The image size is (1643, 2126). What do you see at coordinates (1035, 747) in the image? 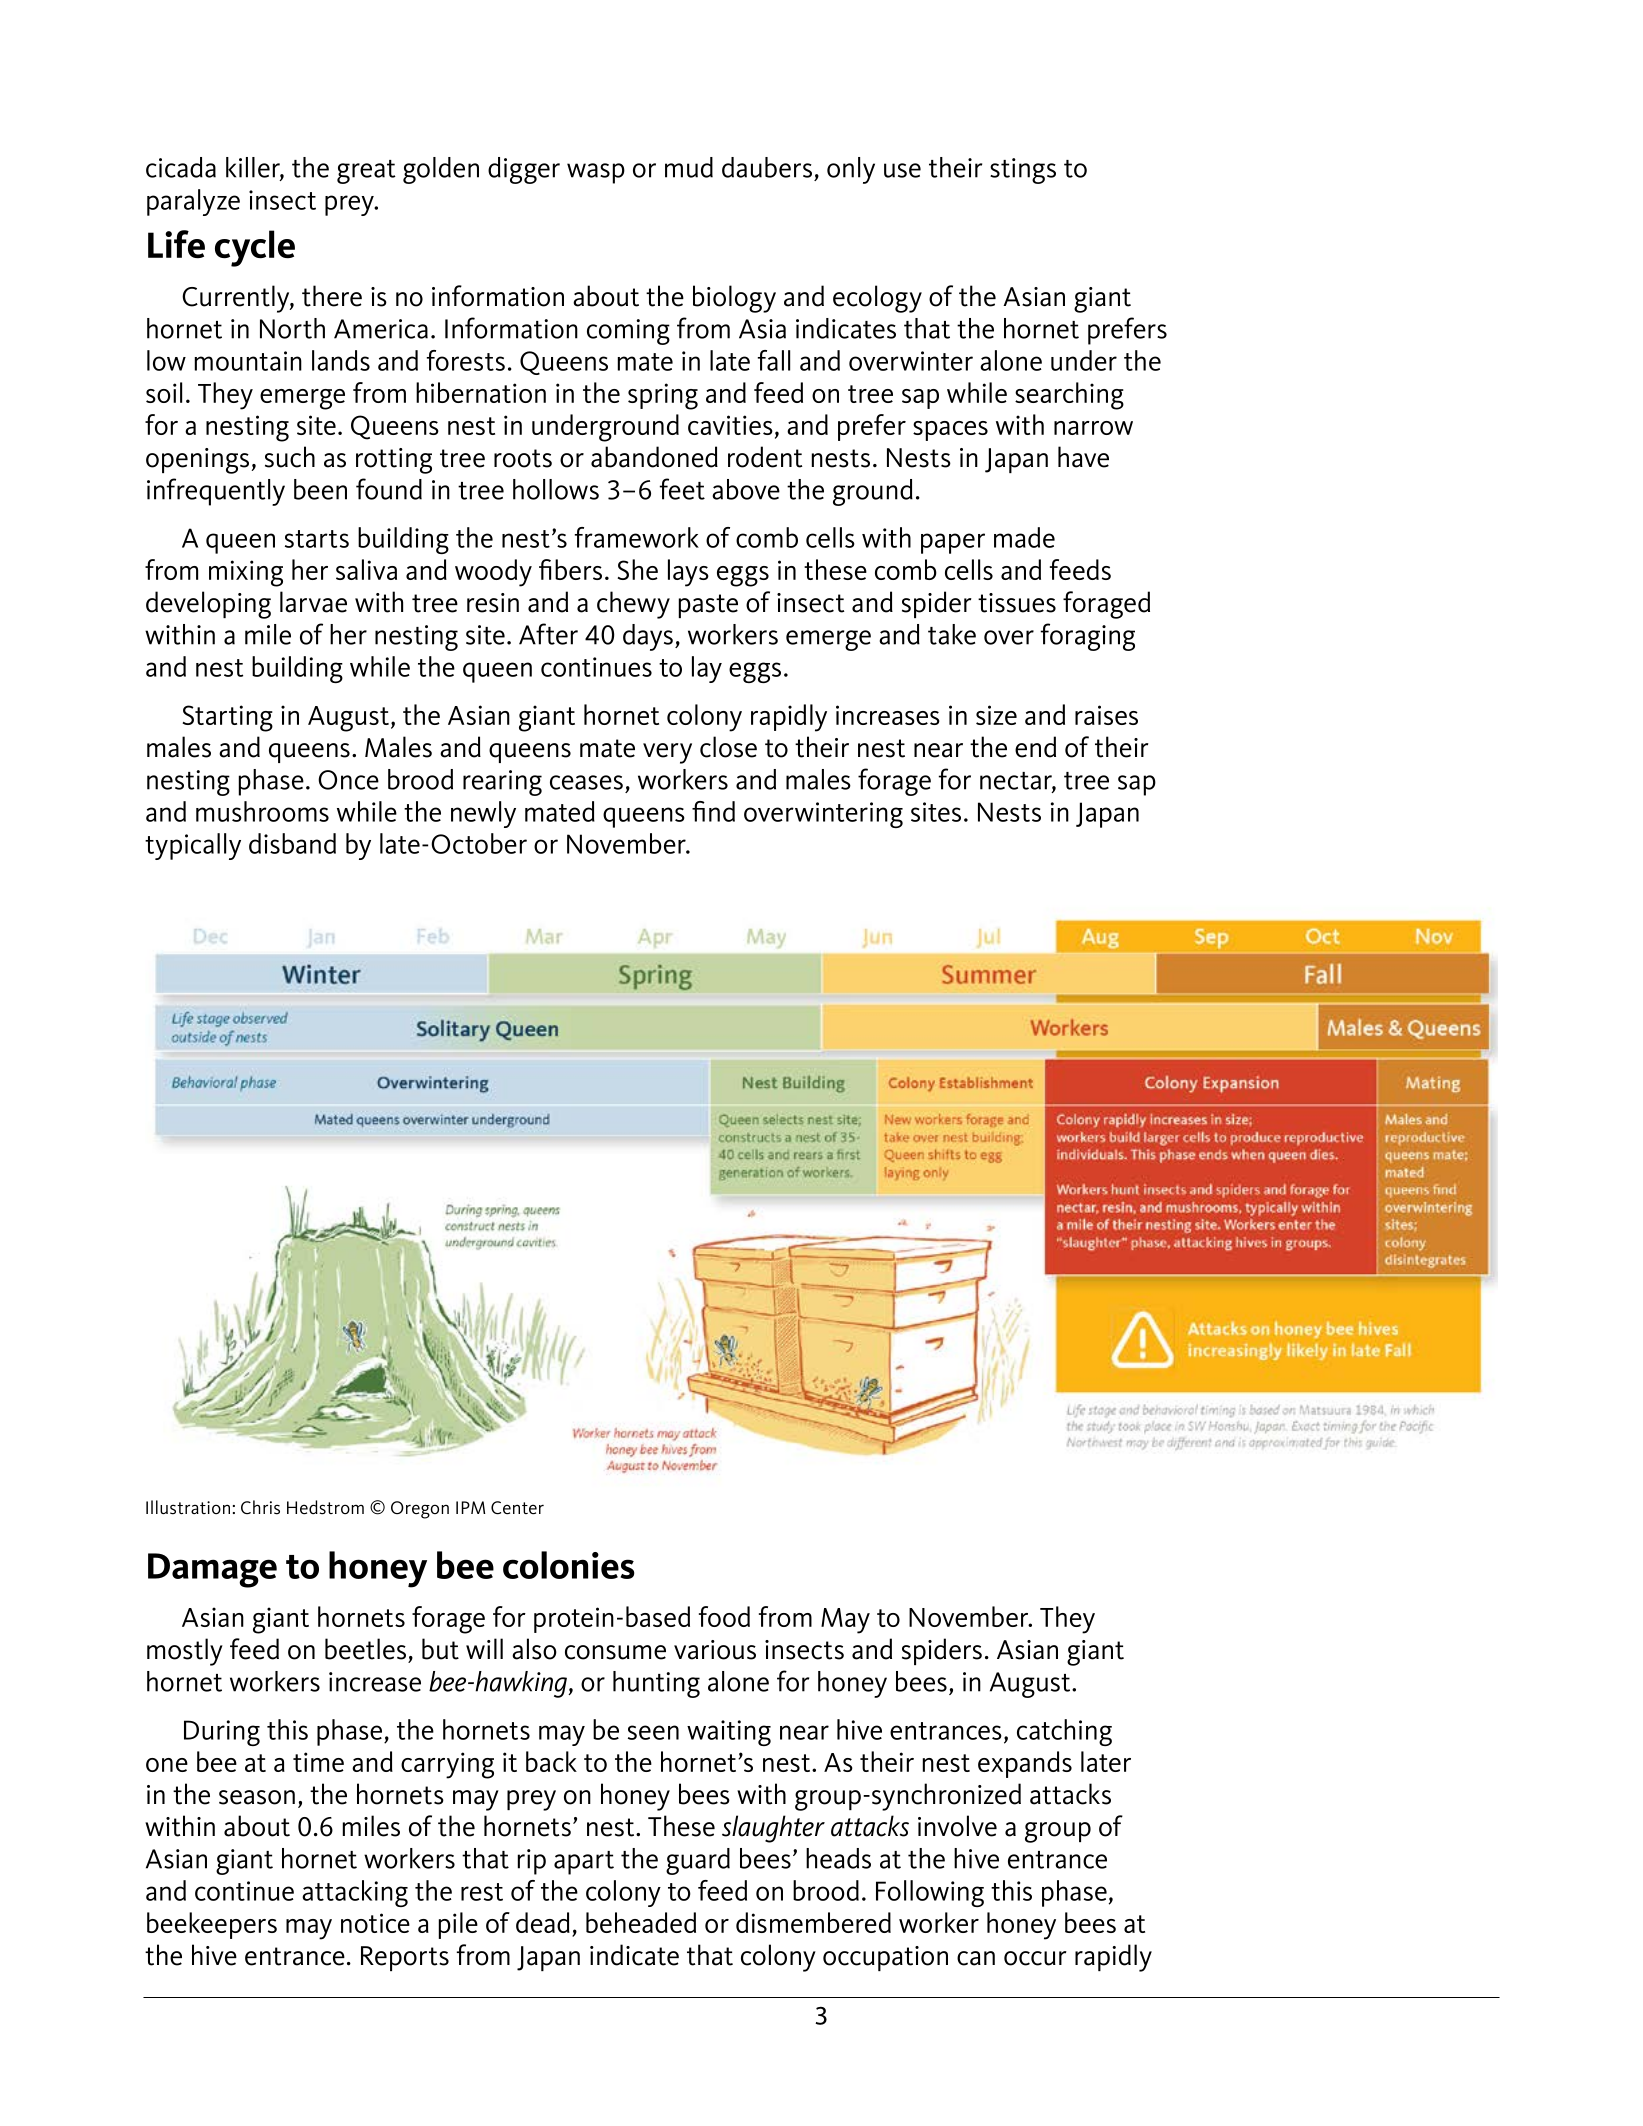
I see `end` at bounding box center [1035, 747].
